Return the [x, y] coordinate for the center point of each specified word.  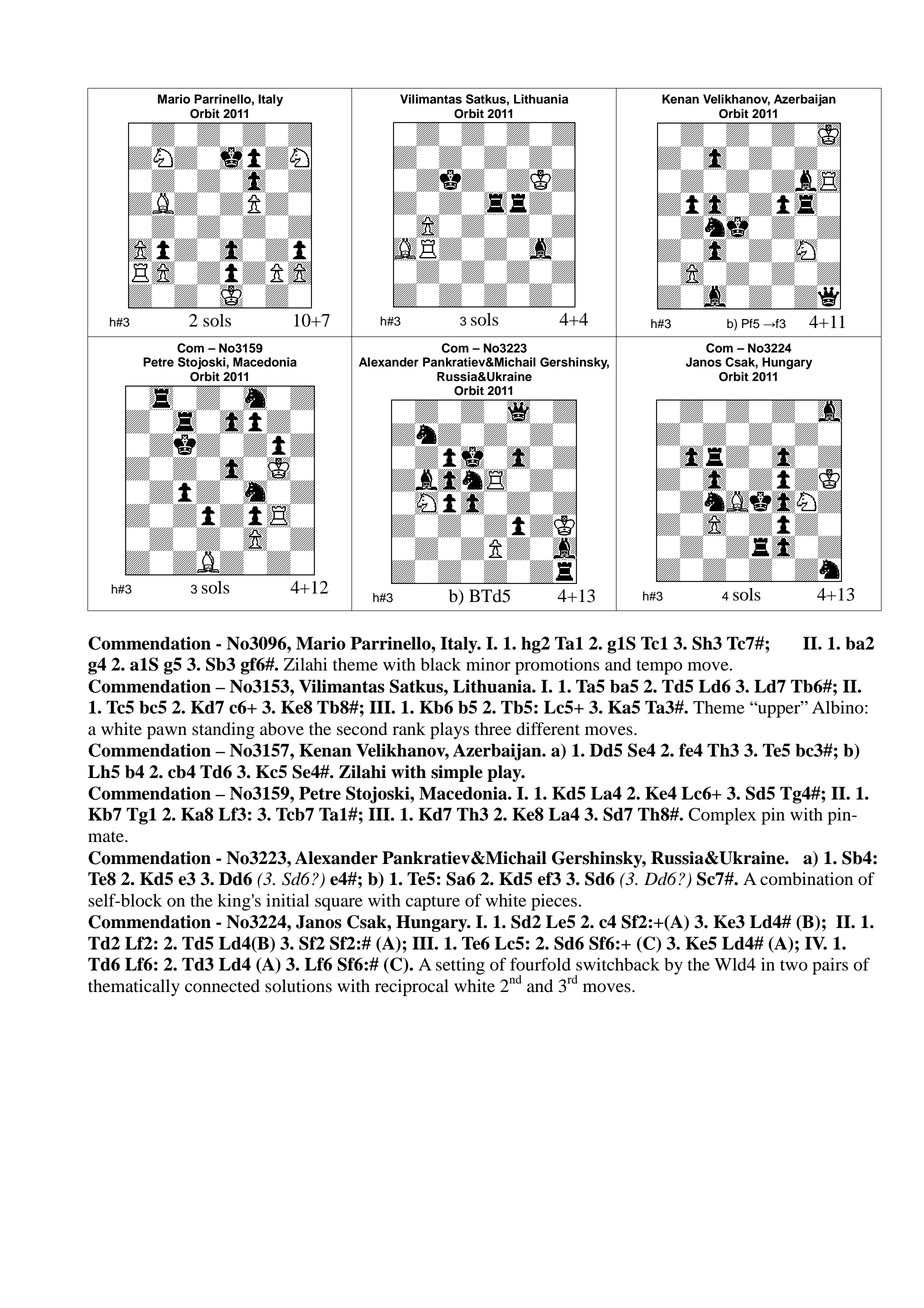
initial [287, 900]
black [441, 664]
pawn [167, 732]
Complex [722, 816]
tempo [659, 667]
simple [457, 773]
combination [806, 879]
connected [222, 986]
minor [488, 664]
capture [433, 903]
